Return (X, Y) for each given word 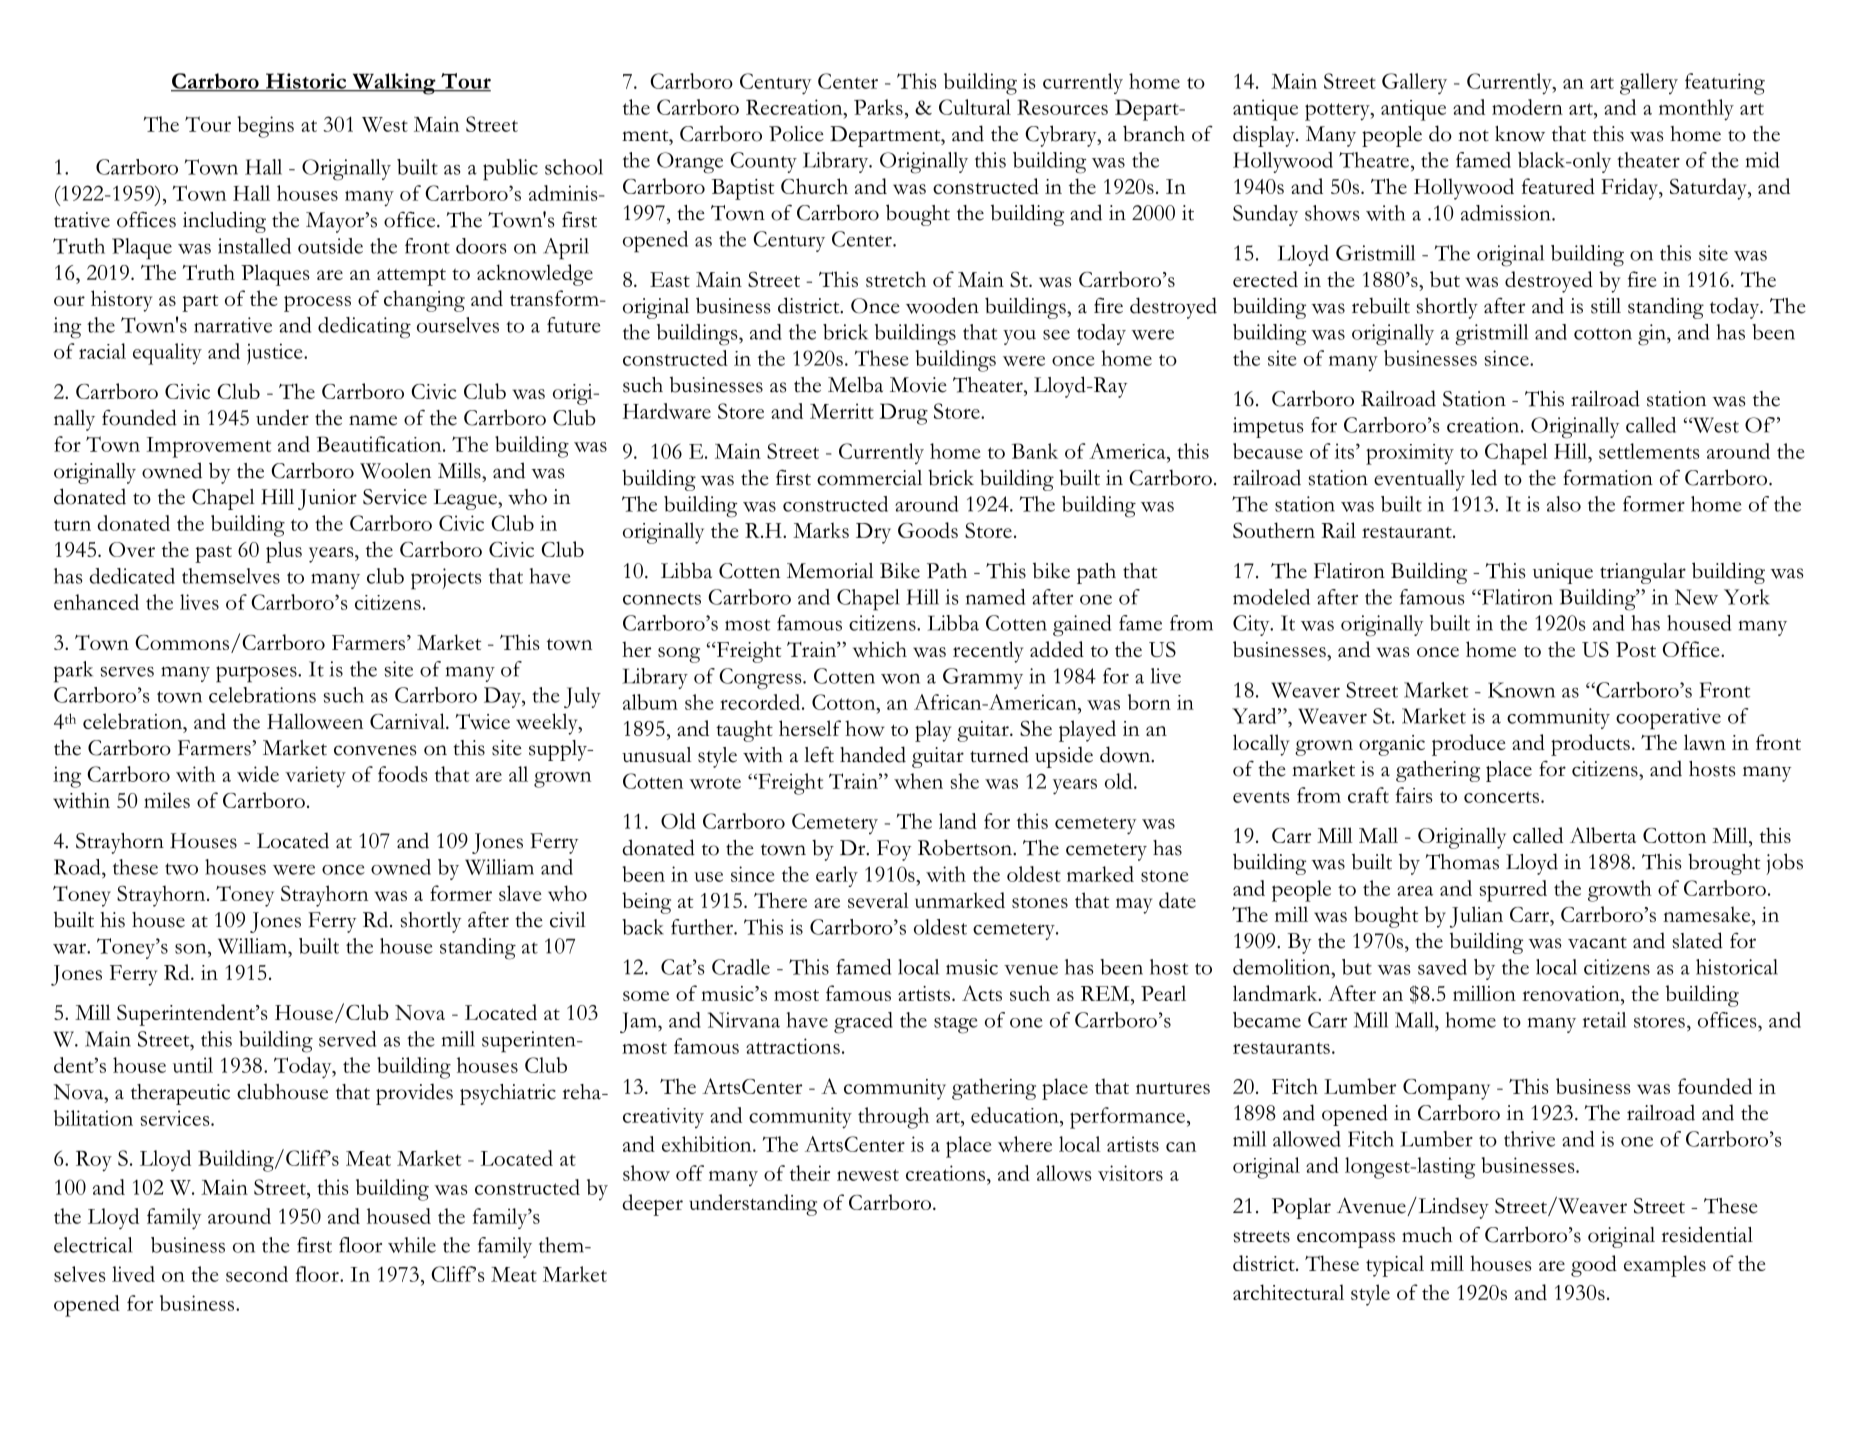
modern (1527, 107)
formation (1608, 477)
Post (1636, 649)
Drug (903, 414)
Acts (982, 993)
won (900, 679)
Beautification (380, 444)
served (347, 1039)
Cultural (975, 107)
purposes (257, 674)
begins (265, 127)
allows (1064, 1173)
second (257, 1274)
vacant (1597, 943)
